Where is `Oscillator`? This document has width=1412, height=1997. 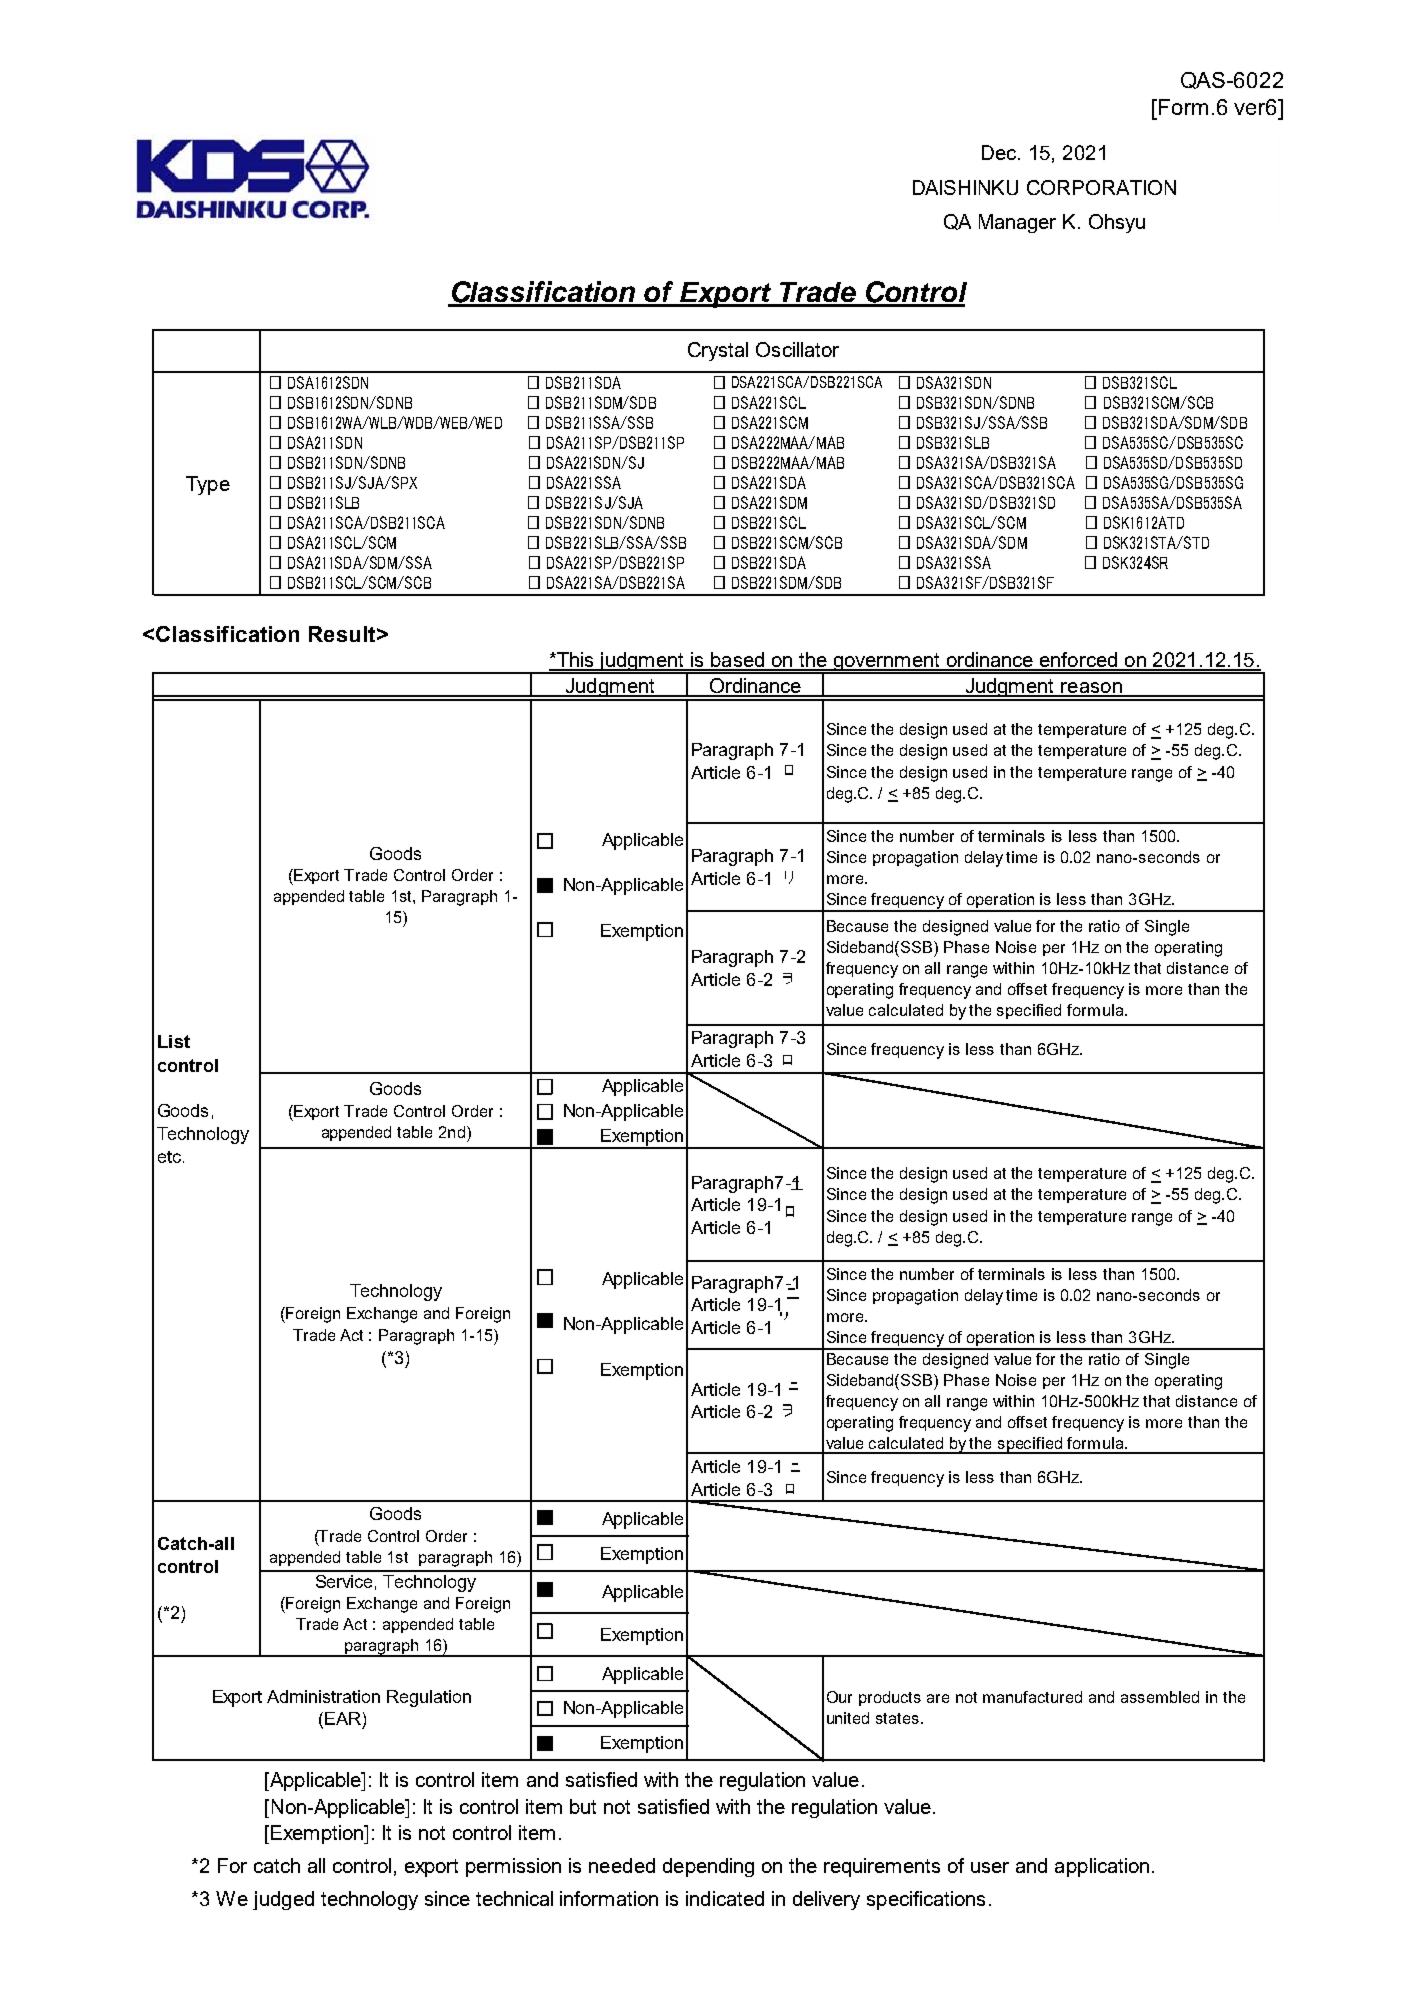
Oscillator is located at coordinates (797, 349).
